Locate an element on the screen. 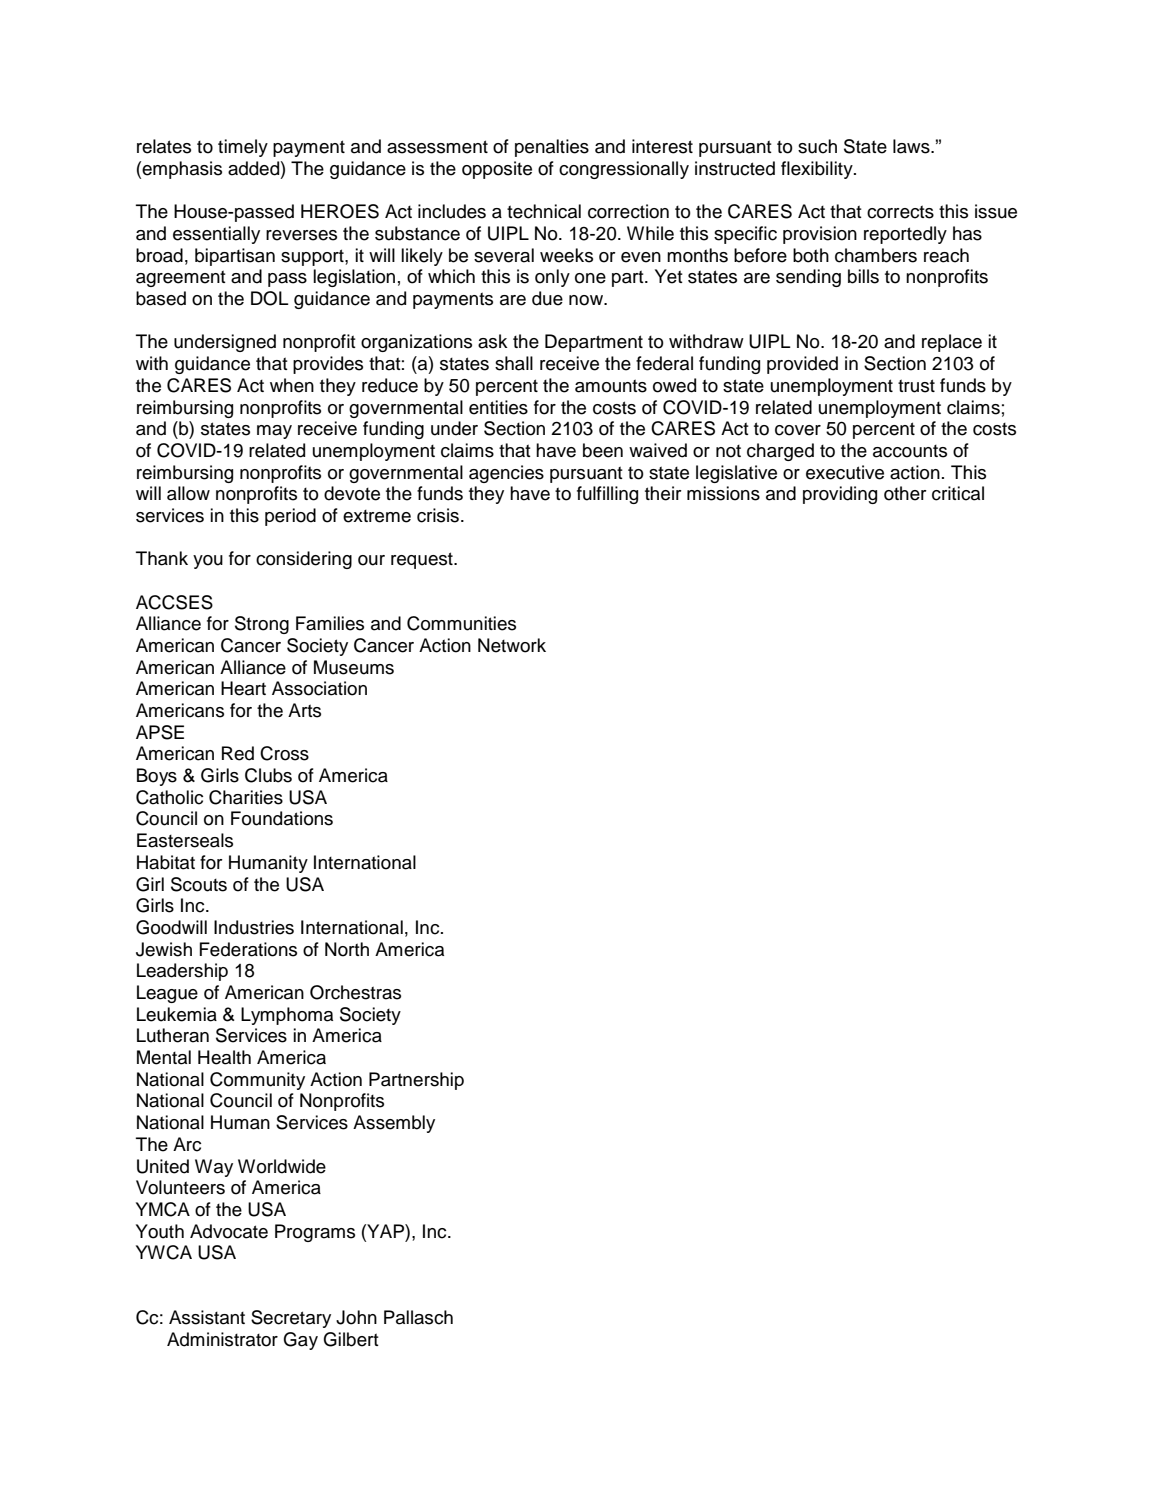  technical is located at coordinates (544, 211).
